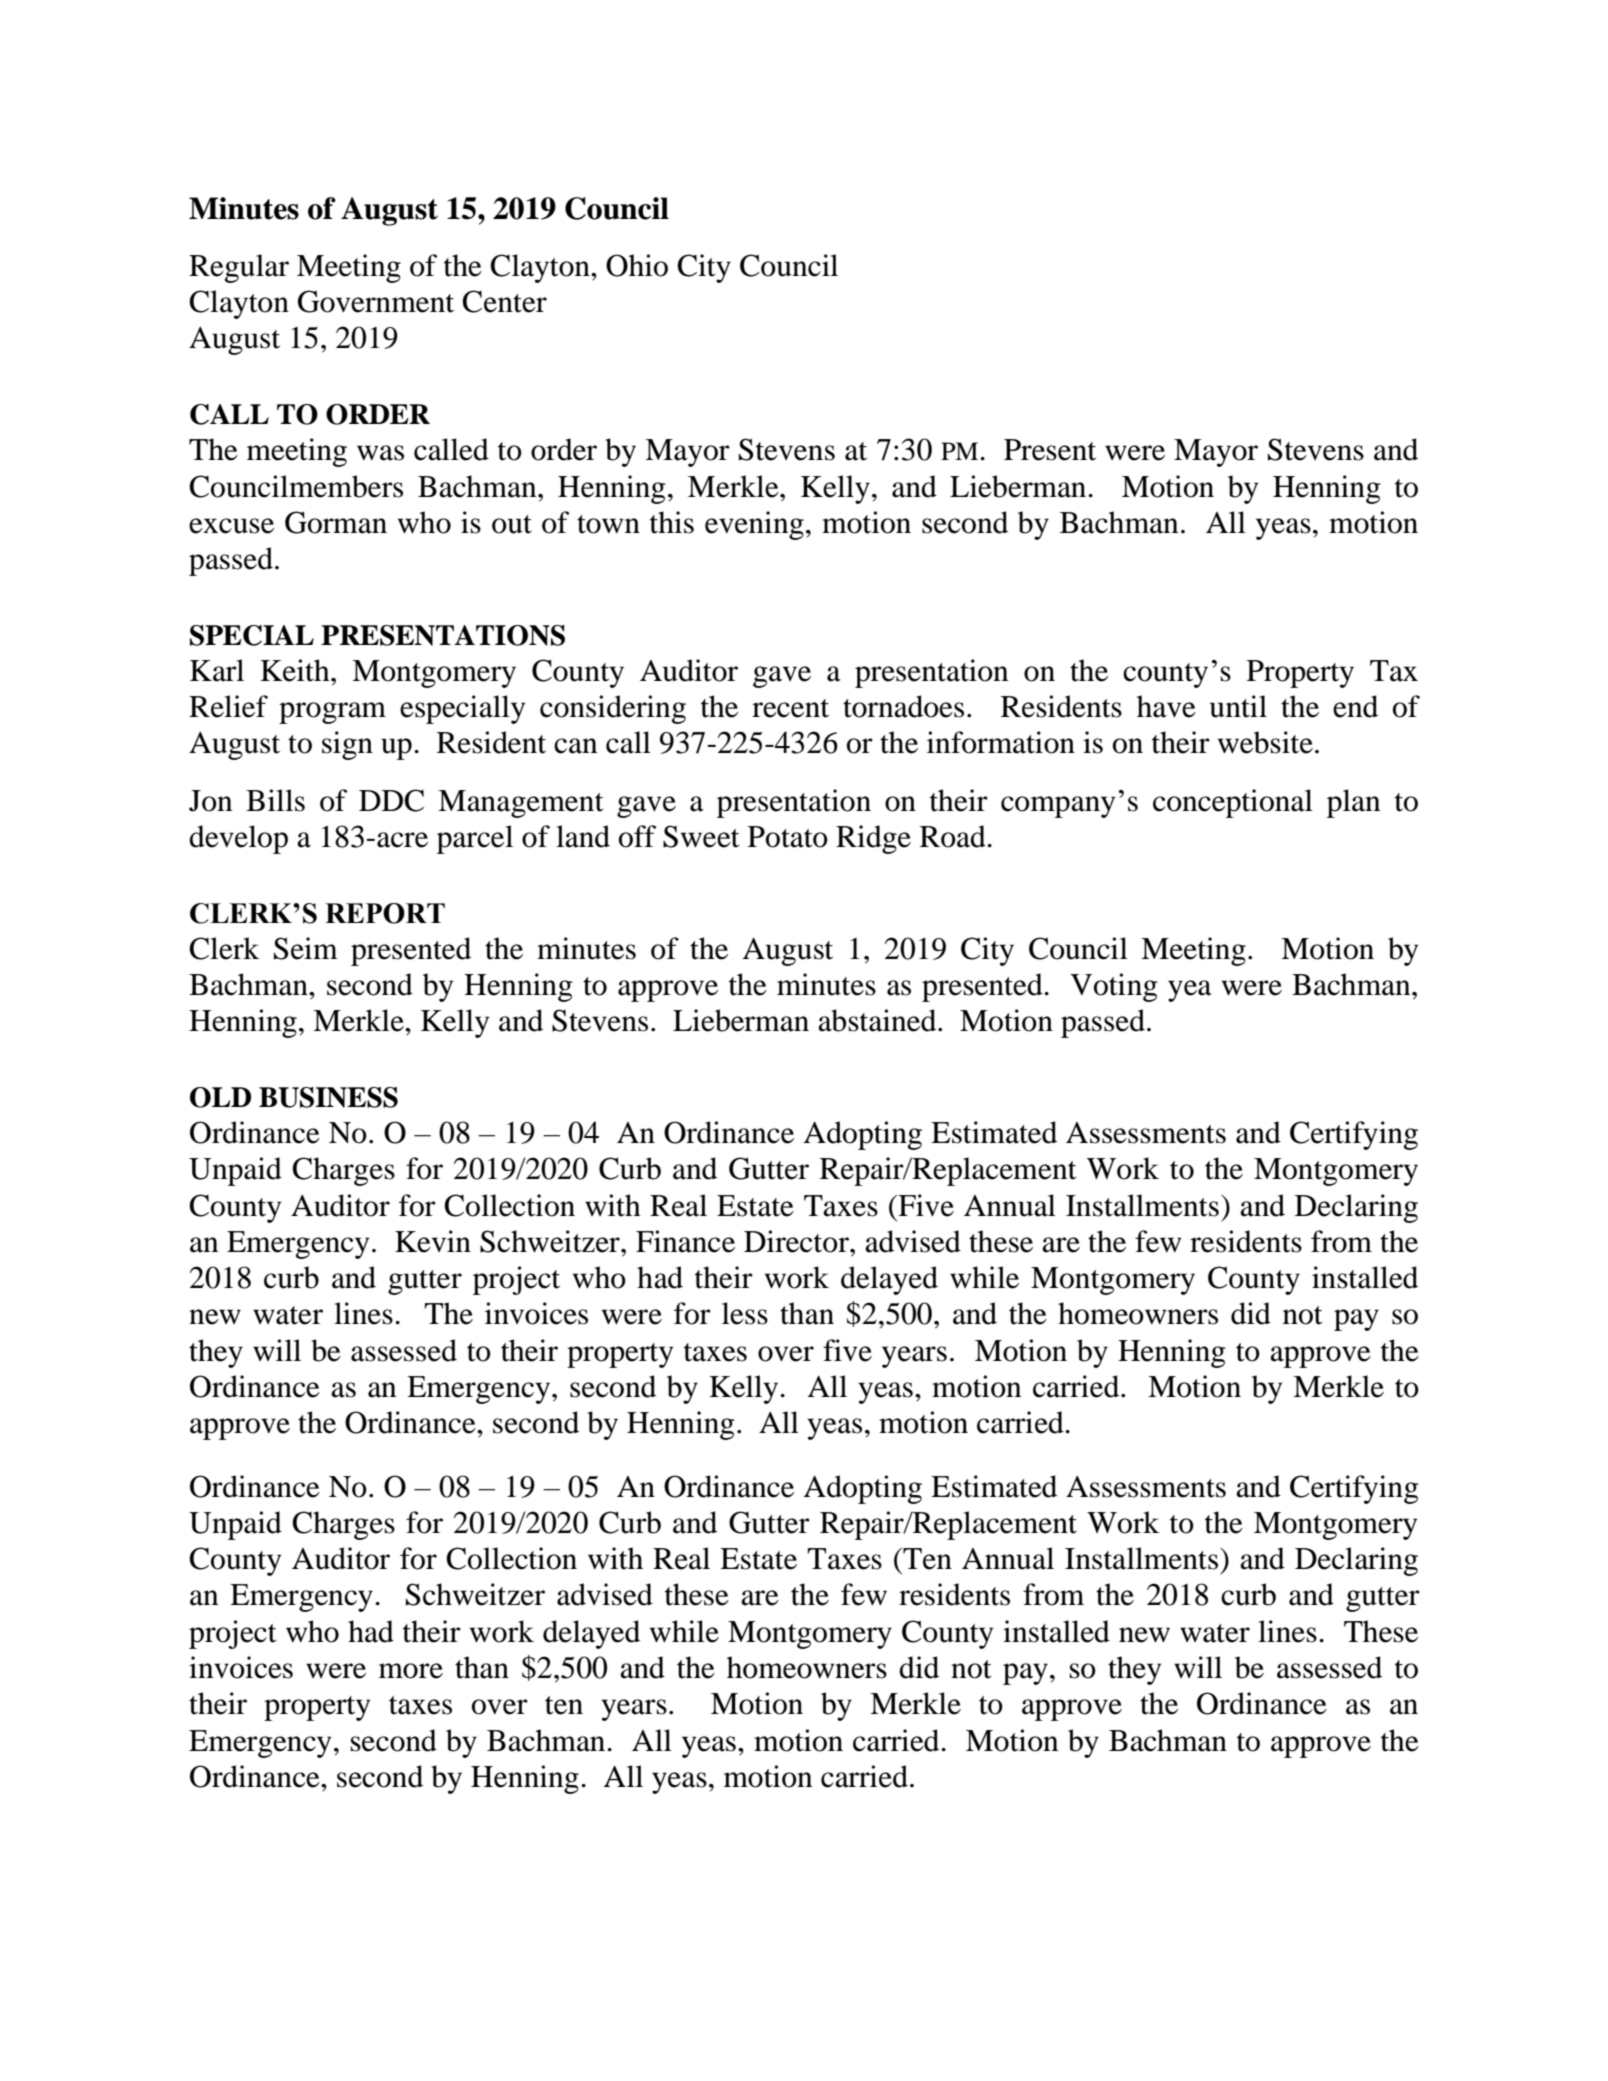 The width and height of the document is (1608, 2081). Describe the element at coordinates (433, 1241) in the document. I see `Kevin` at that location.
